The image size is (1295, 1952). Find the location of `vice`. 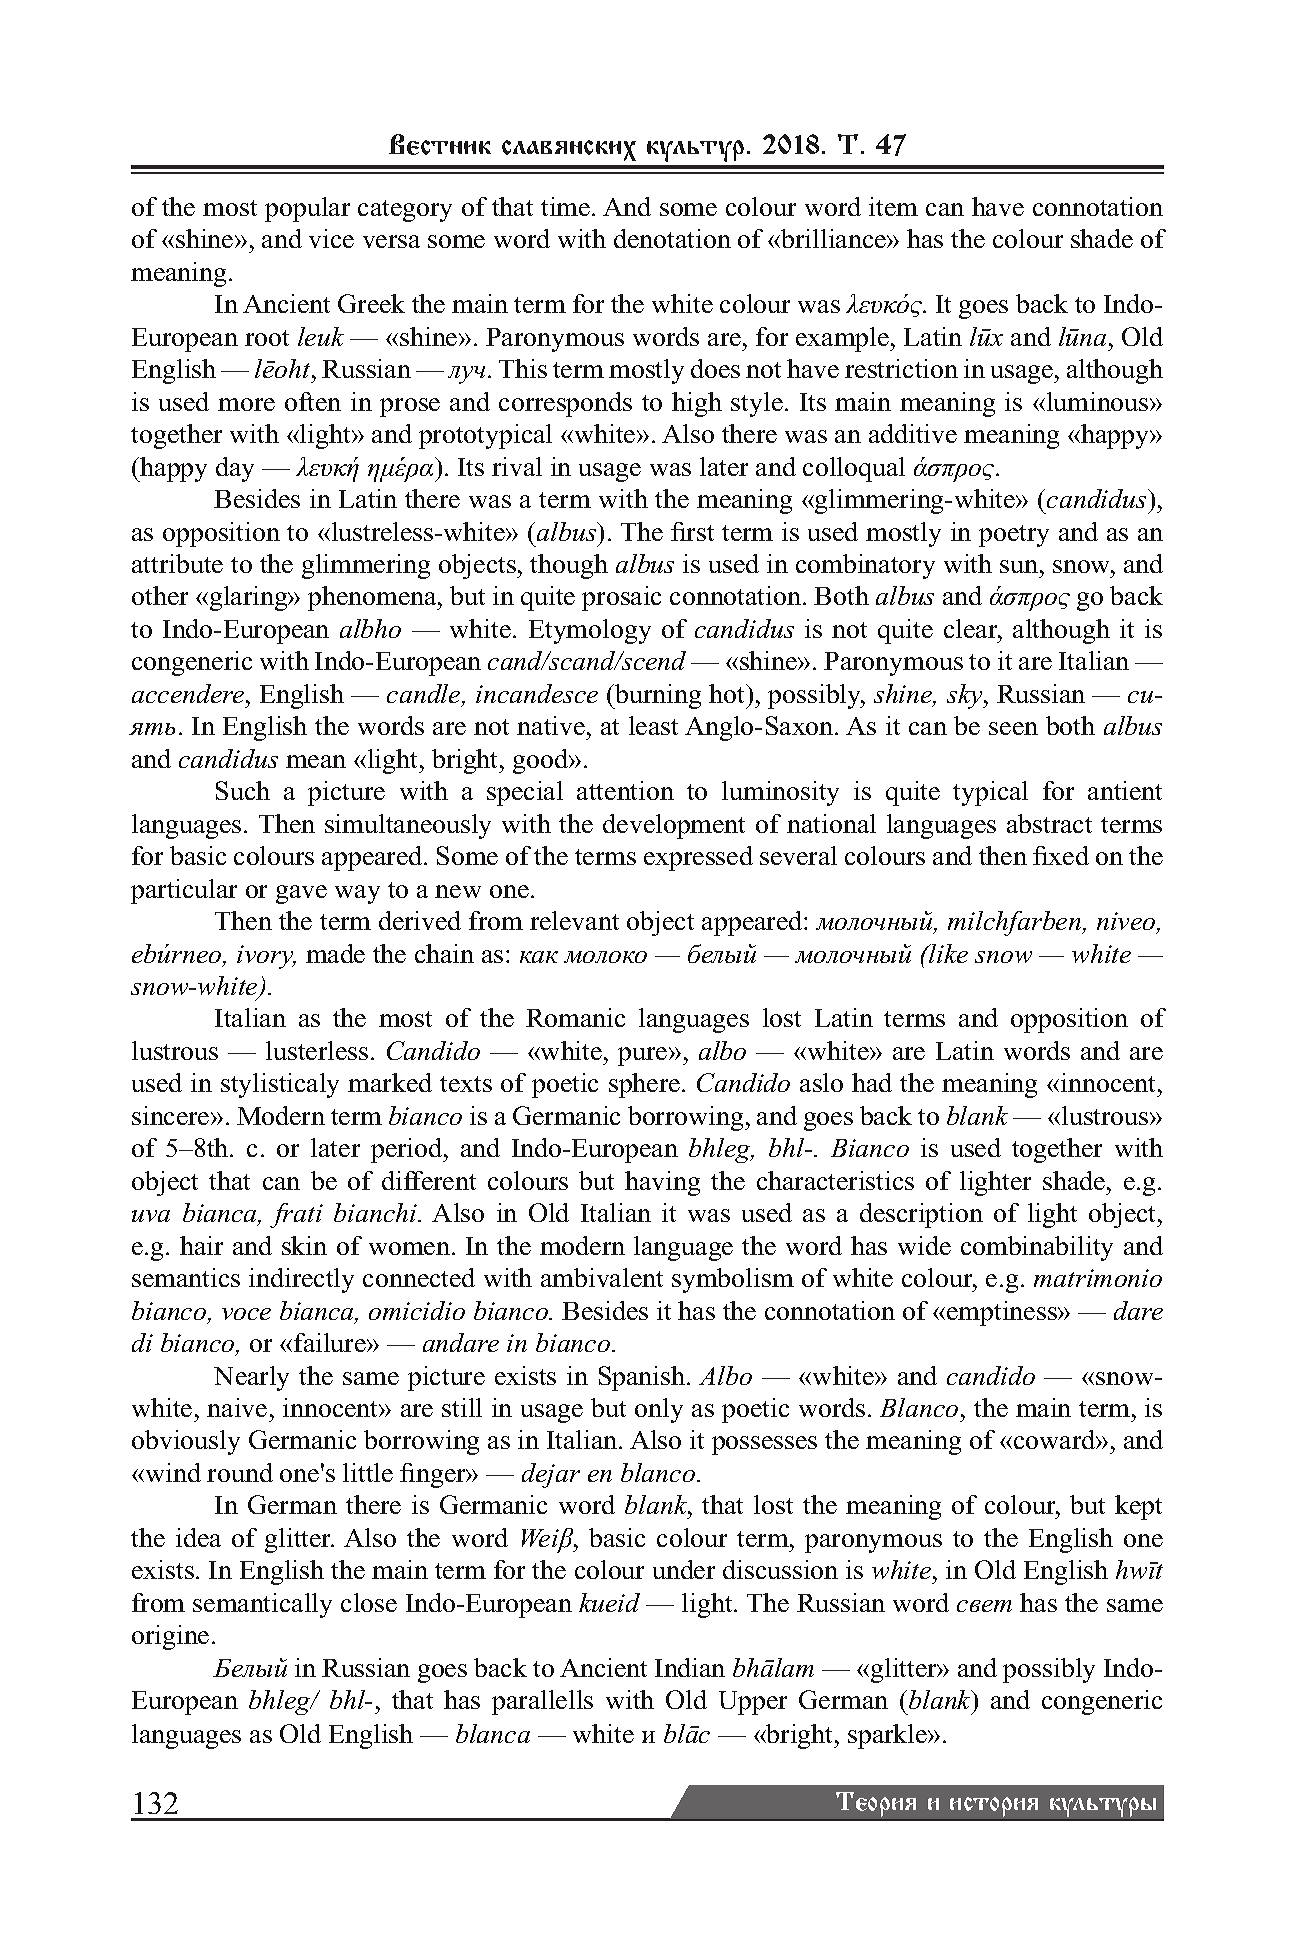

vice is located at coordinates (331, 238).
